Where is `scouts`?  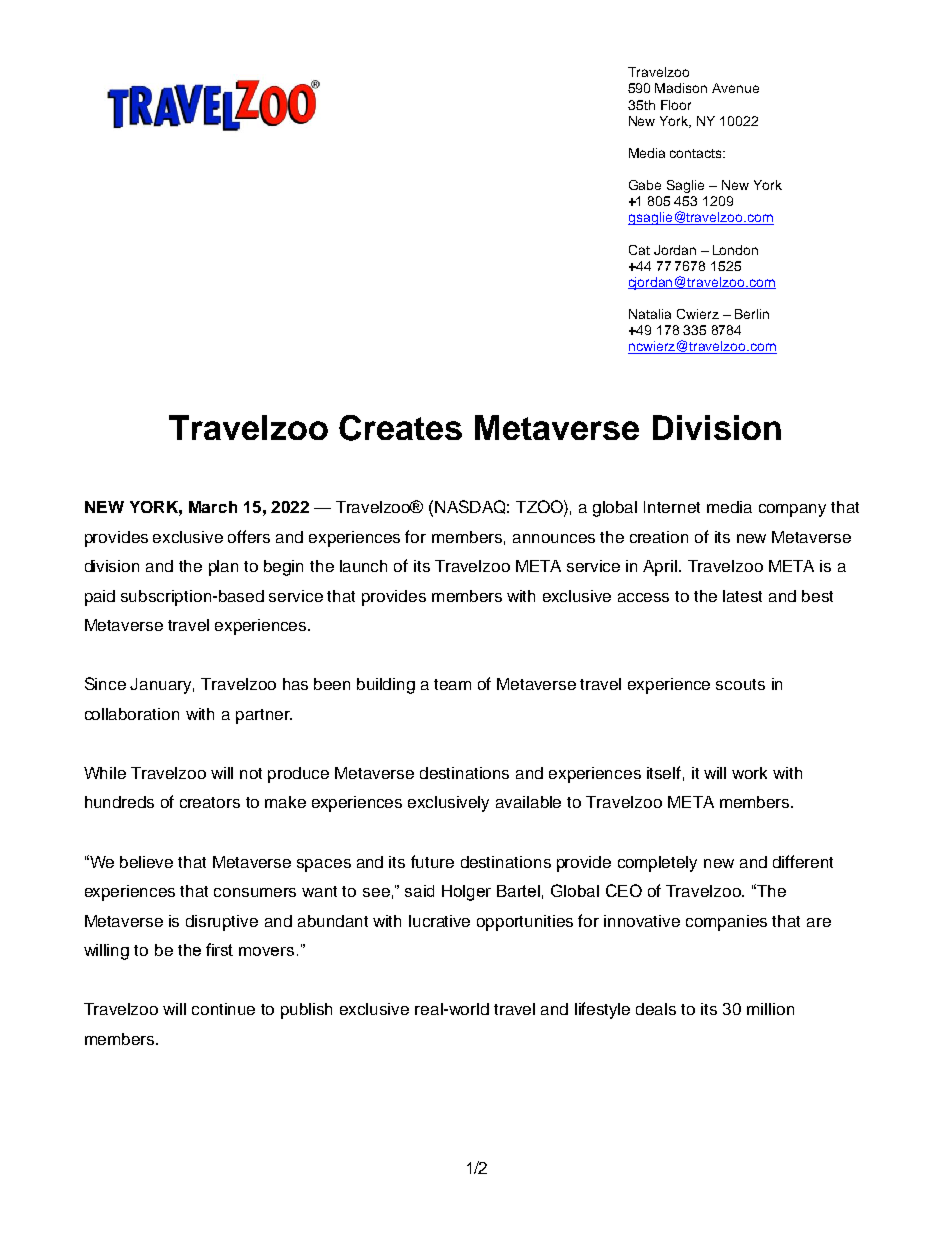
scouts is located at coordinates (740, 684).
